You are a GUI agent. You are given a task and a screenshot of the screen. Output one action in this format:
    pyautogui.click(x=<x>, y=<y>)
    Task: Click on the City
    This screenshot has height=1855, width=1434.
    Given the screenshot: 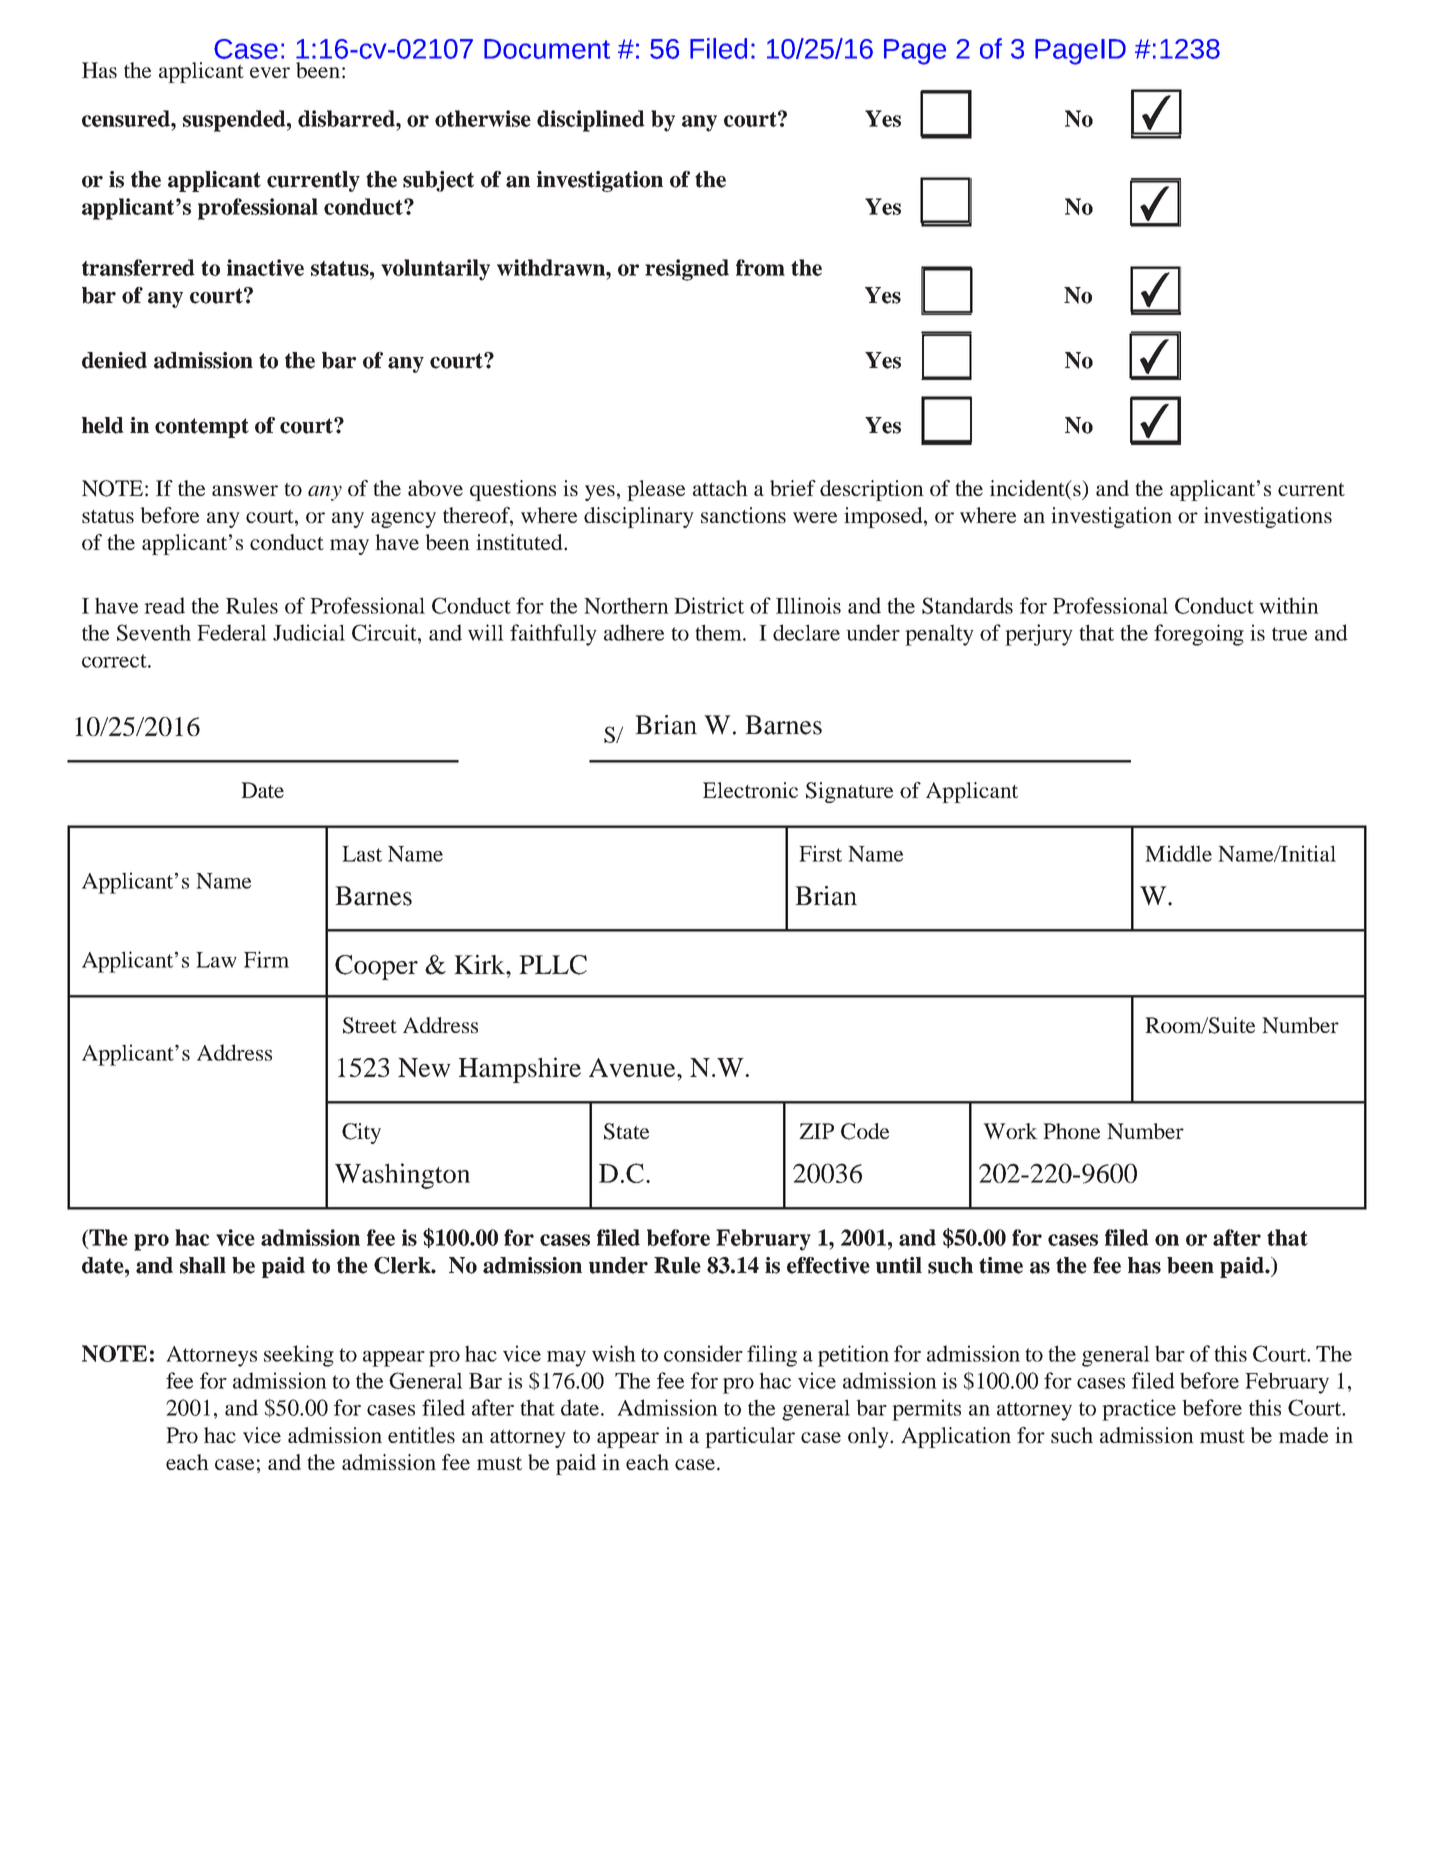 What is the action you would take?
    pyautogui.click(x=361, y=1133)
